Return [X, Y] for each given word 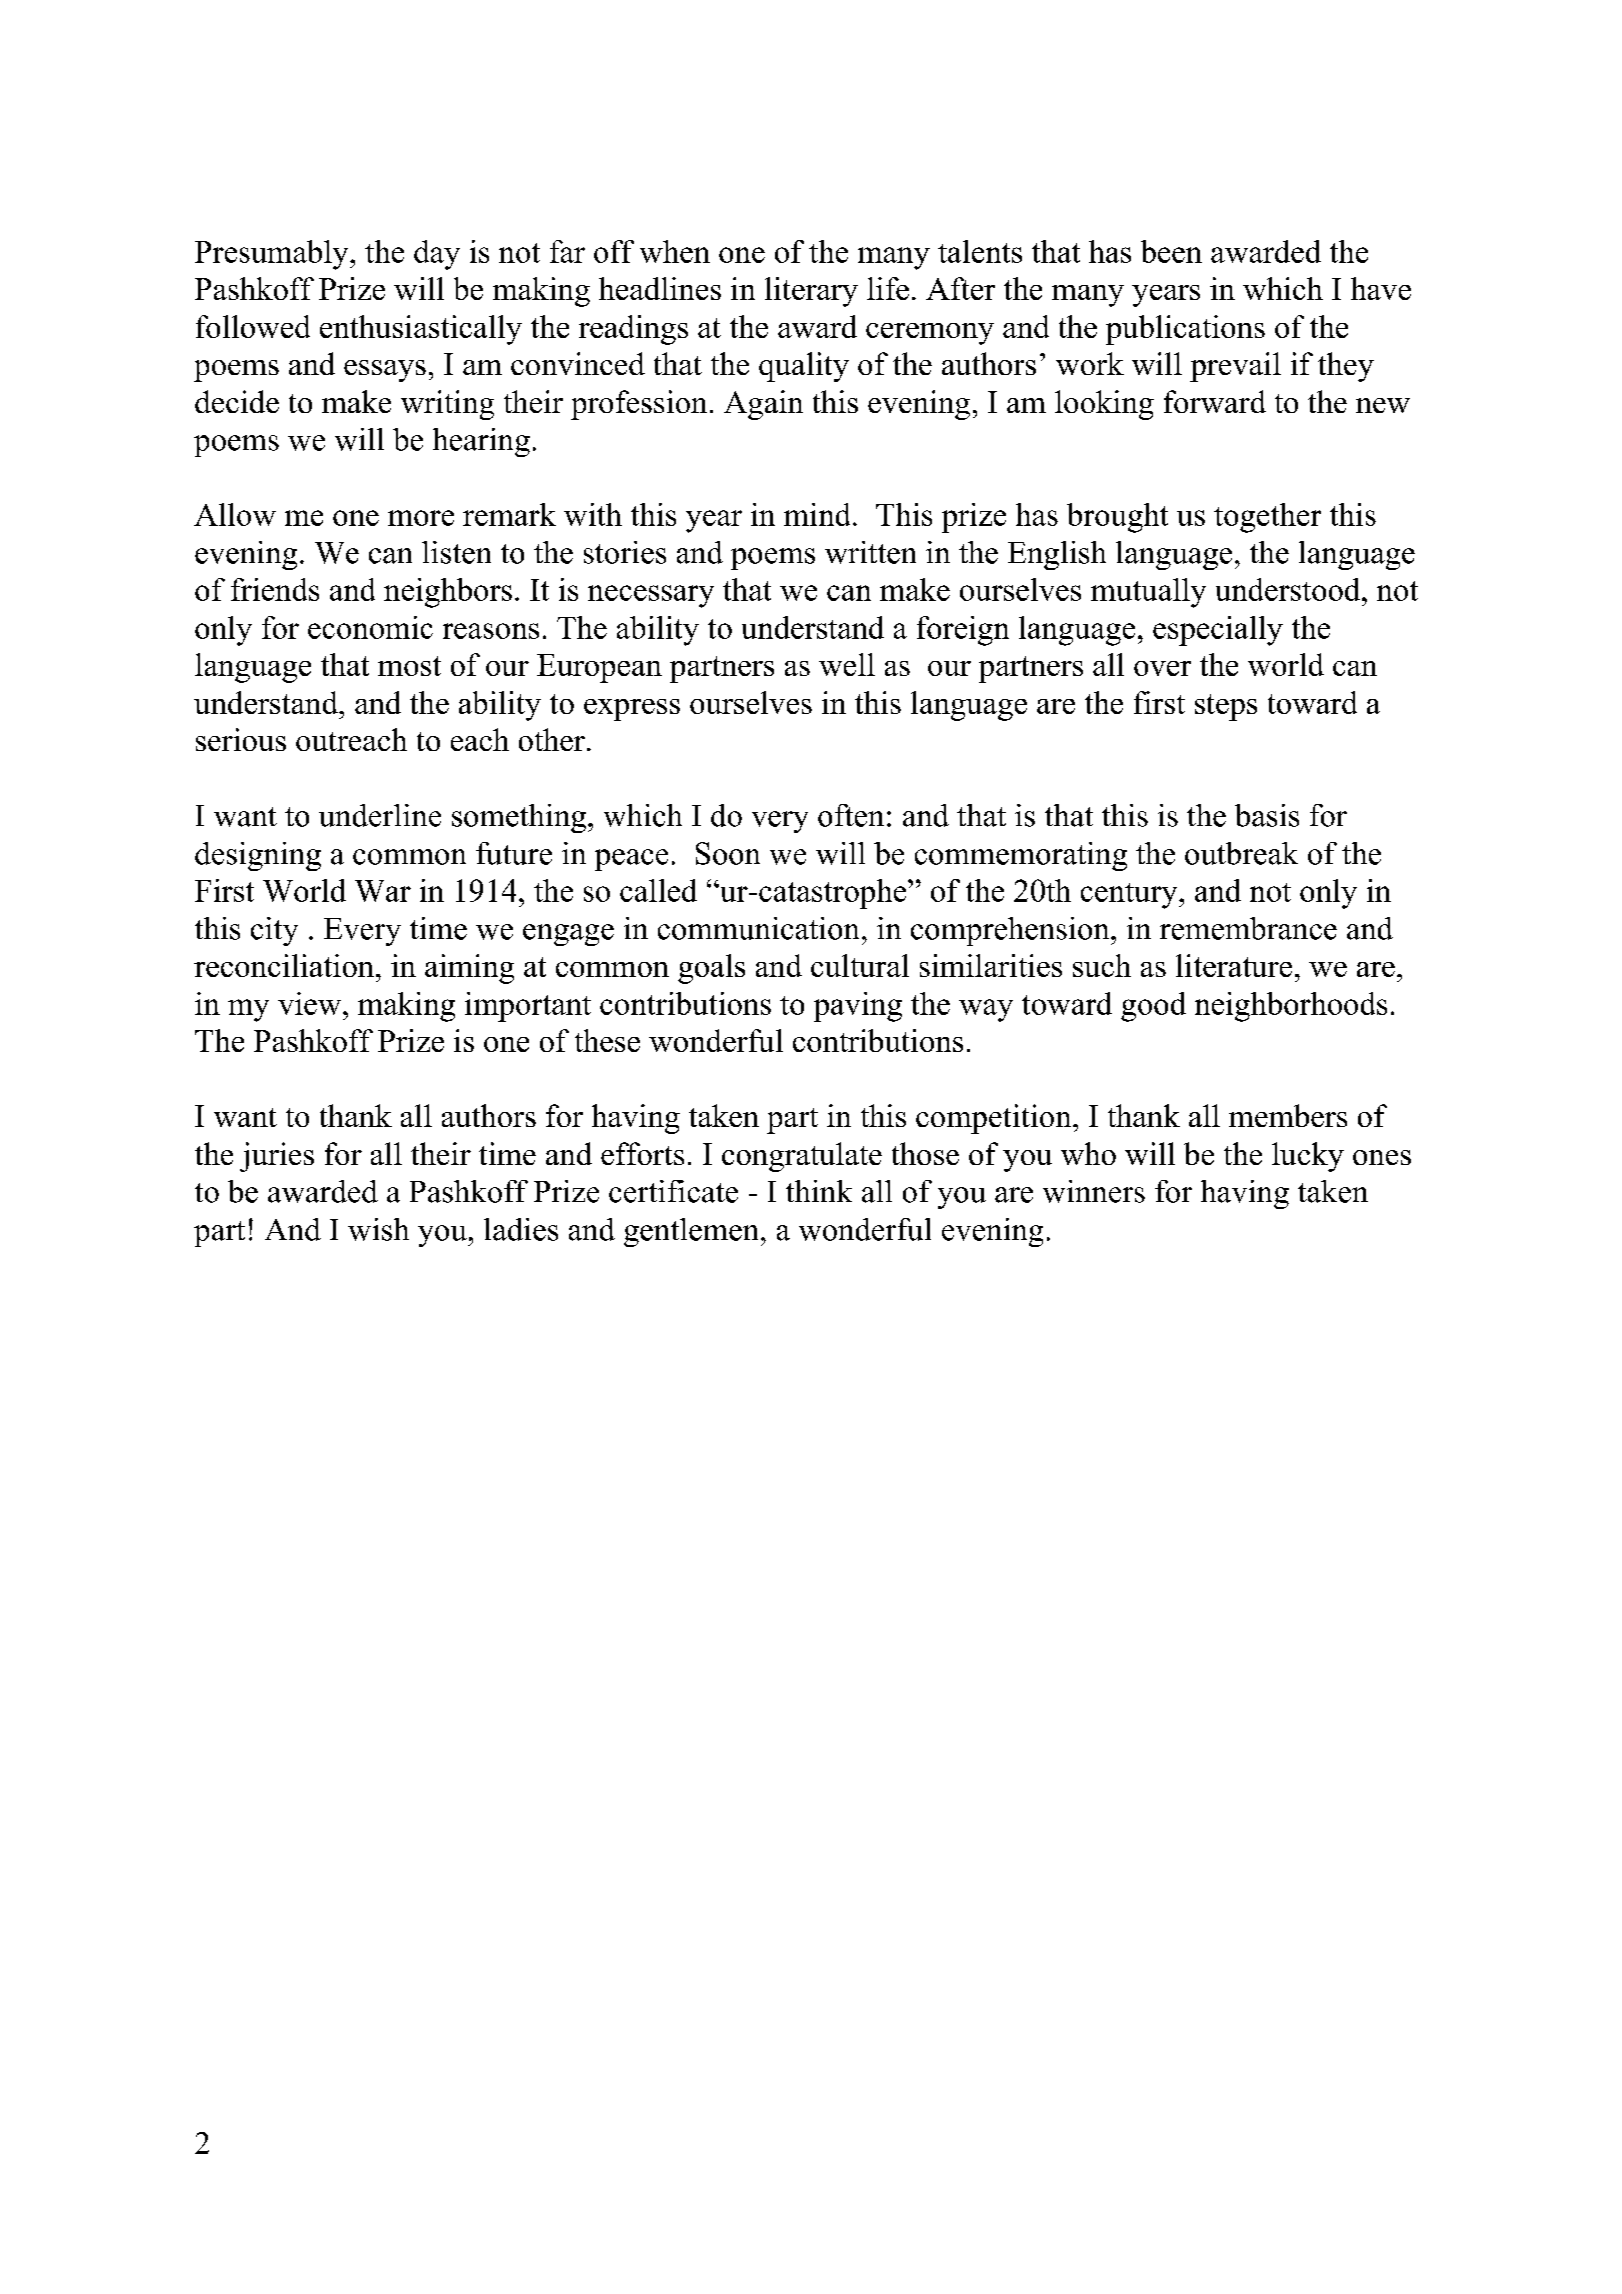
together [1267, 518]
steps [1226, 707]
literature [1234, 965]
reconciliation [284, 965]
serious [241, 739]
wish [378, 1229]
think [819, 1191]
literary [811, 292]
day [437, 255]
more [421, 518]
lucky [1308, 1157]
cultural [860, 965]
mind [817, 514]
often [851, 815]
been [1171, 251]
